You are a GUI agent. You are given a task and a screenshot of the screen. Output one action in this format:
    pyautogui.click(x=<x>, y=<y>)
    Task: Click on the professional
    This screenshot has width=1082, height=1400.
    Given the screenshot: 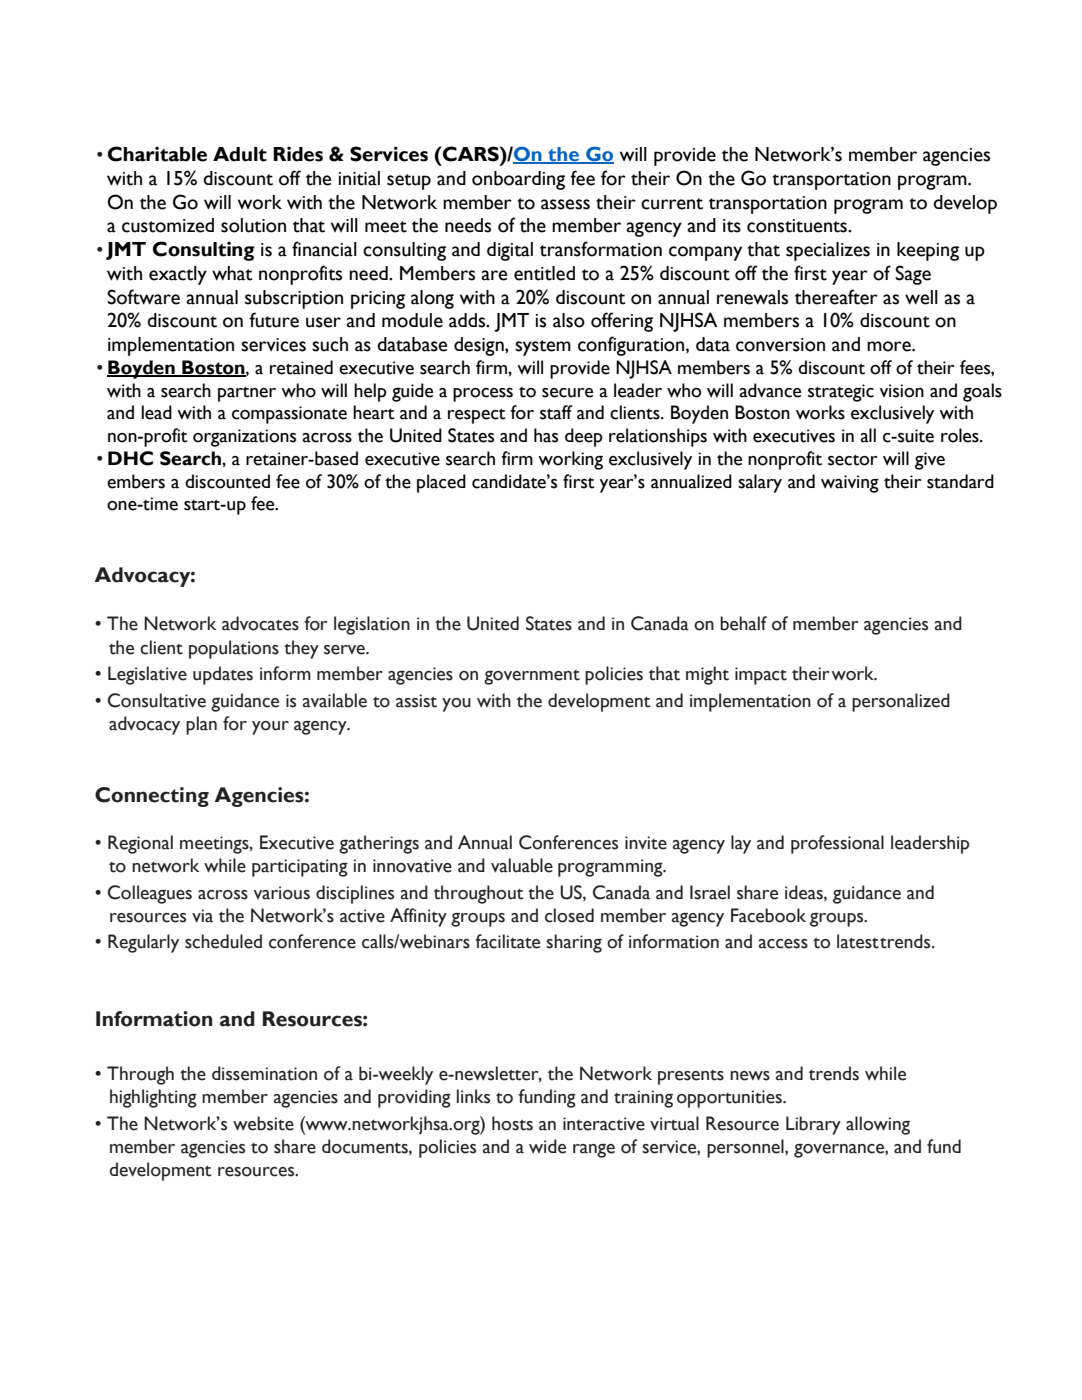 What is the action you would take?
    pyautogui.click(x=837, y=844)
